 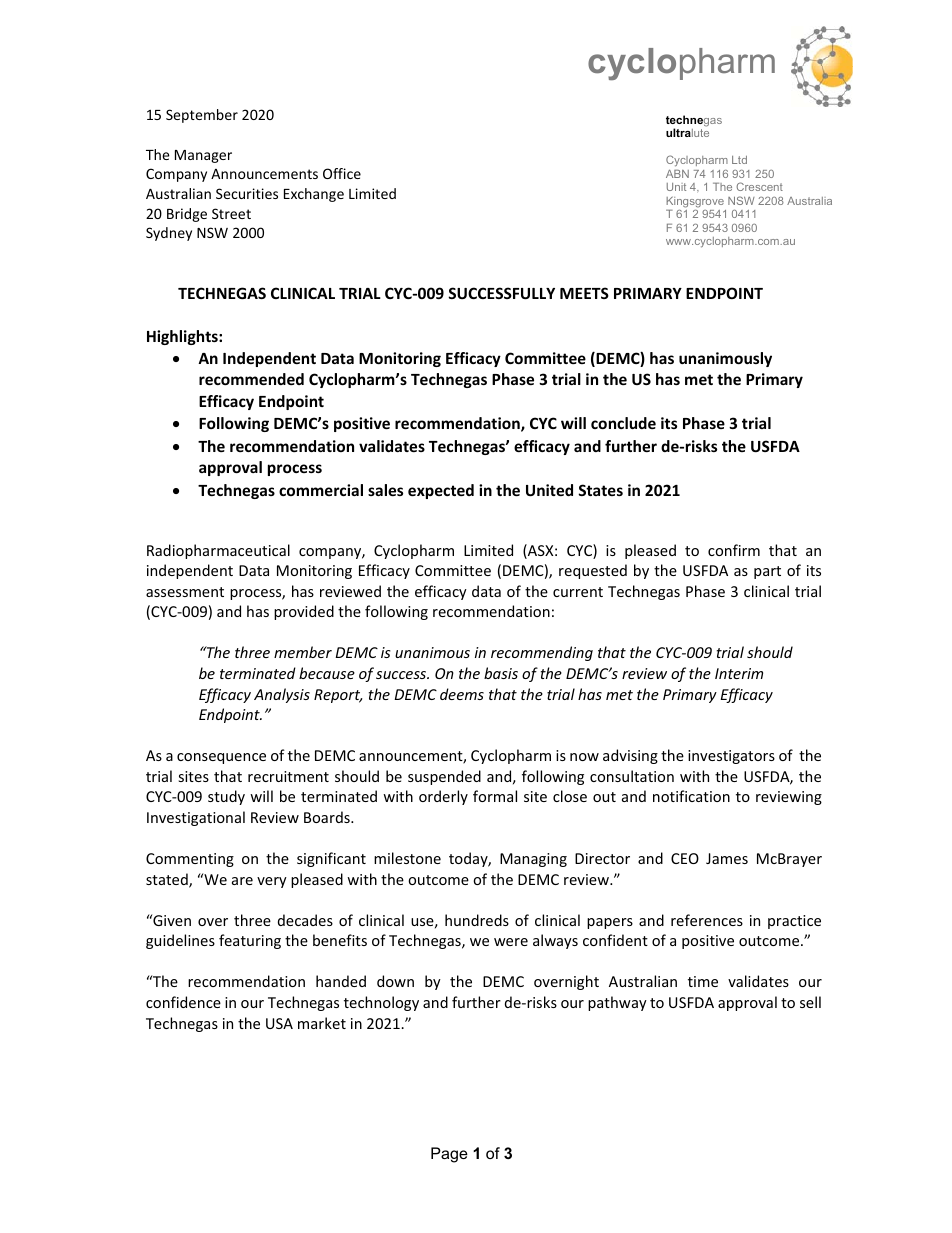 What do you see at coordinates (251, 379) in the screenshot?
I see `recommended` at bounding box center [251, 379].
